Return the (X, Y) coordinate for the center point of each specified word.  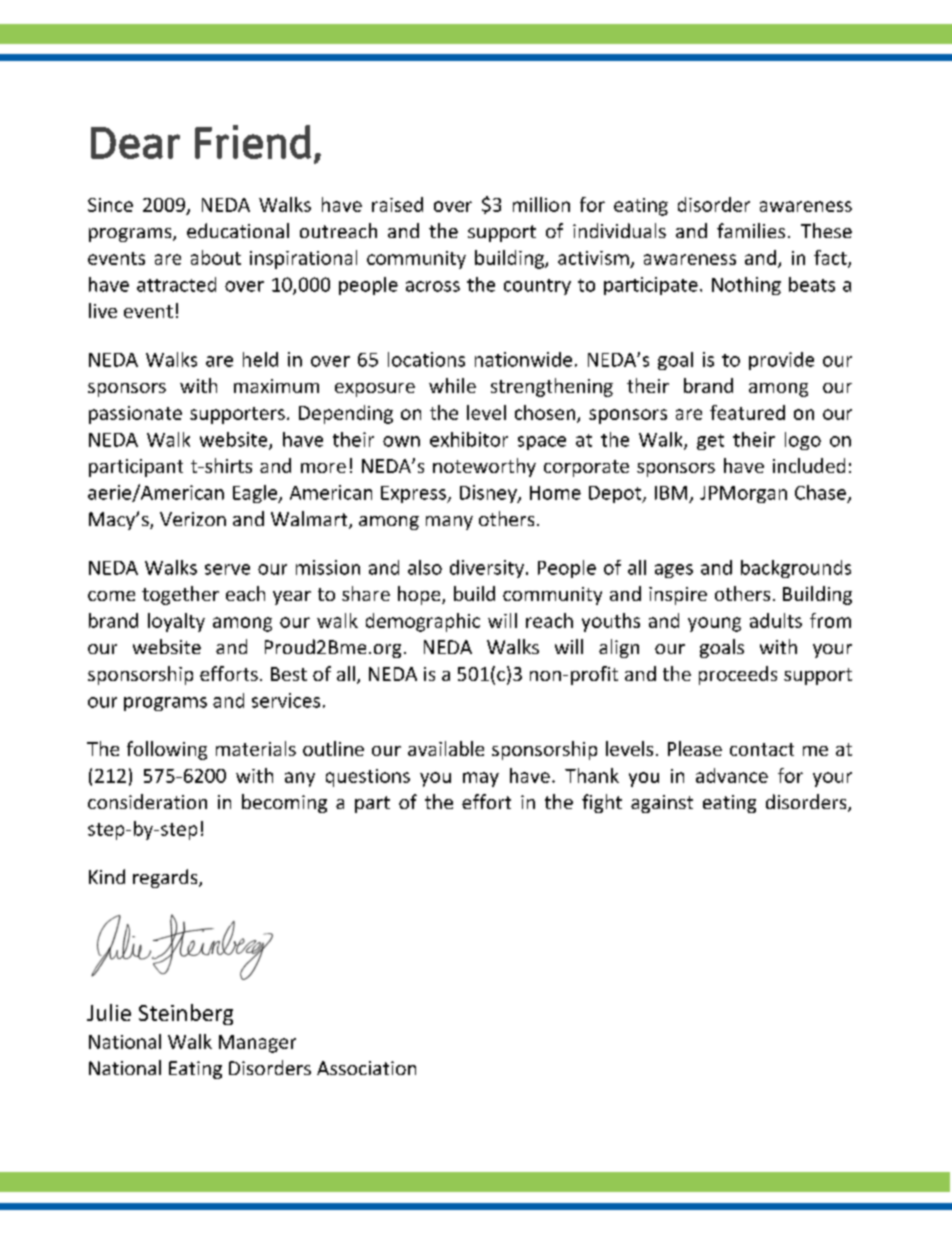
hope (420, 595)
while (452, 385)
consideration (147, 801)
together (180, 595)
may (481, 779)
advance (732, 775)
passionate (135, 415)
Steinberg (186, 1014)
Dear (135, 143)
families (751, 230)
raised (397, 204)
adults (776, 620)
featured (747, 412)
